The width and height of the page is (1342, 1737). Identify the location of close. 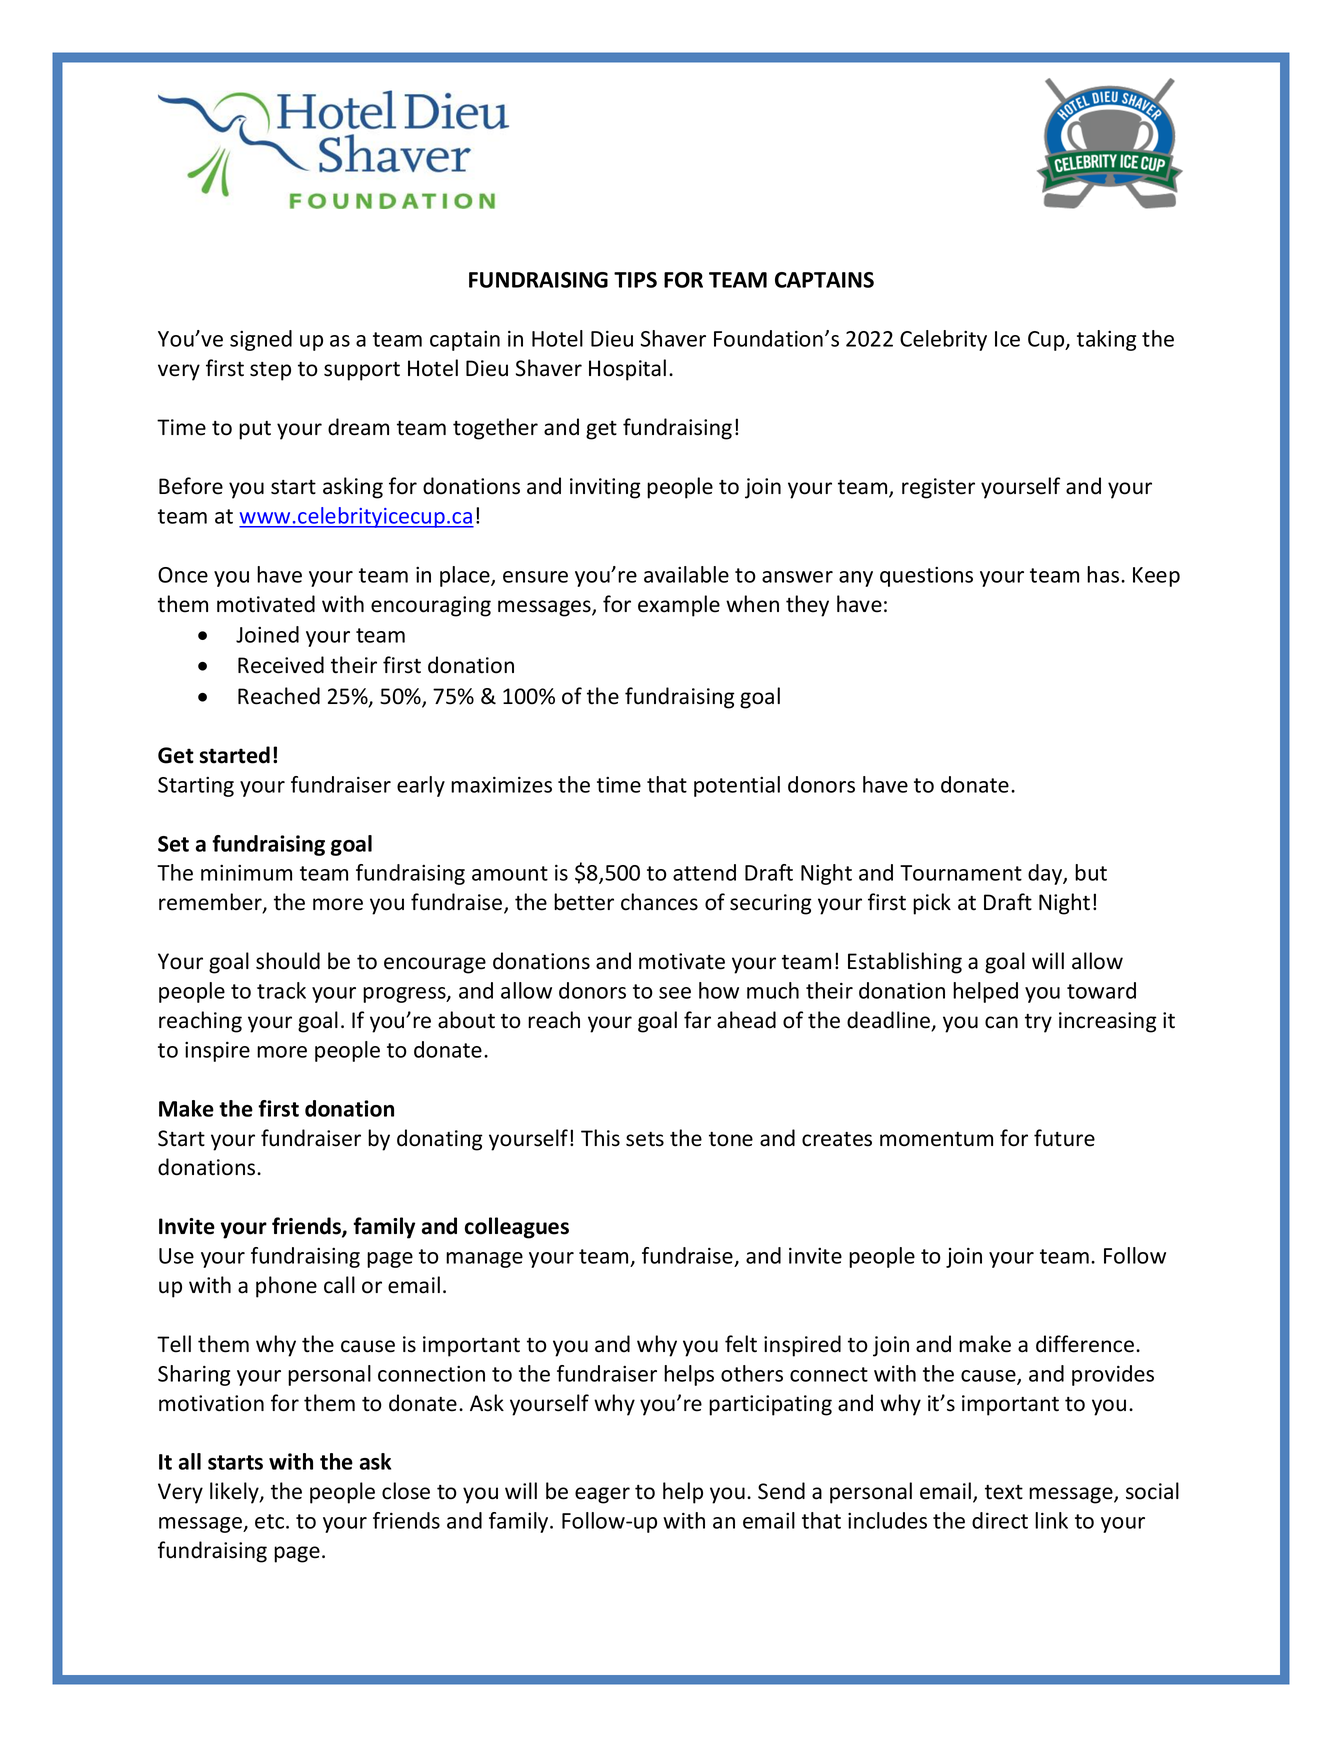
(406, 1491).
